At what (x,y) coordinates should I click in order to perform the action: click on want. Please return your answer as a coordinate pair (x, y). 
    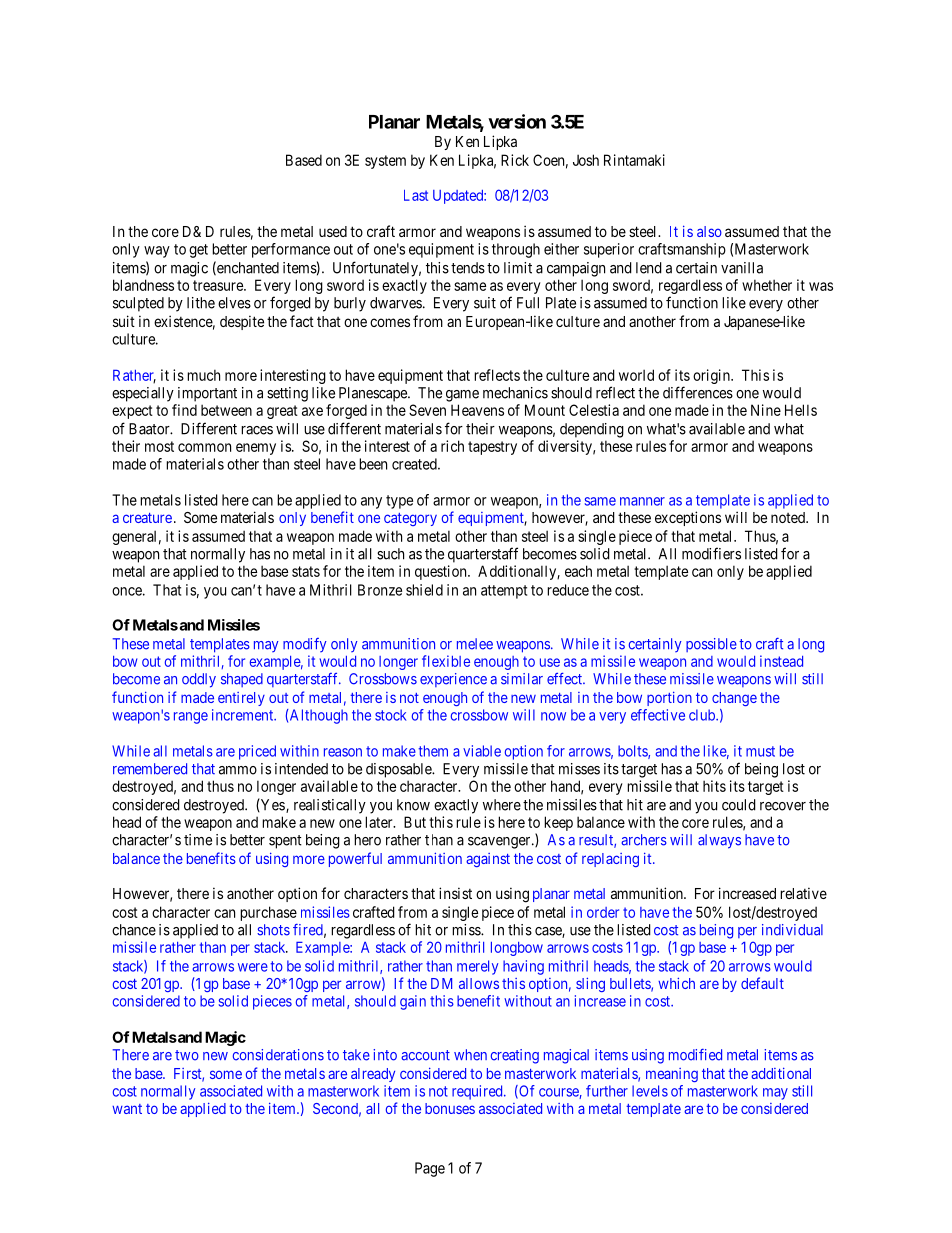
    Looking at the image, I should click on (127, 1109).
